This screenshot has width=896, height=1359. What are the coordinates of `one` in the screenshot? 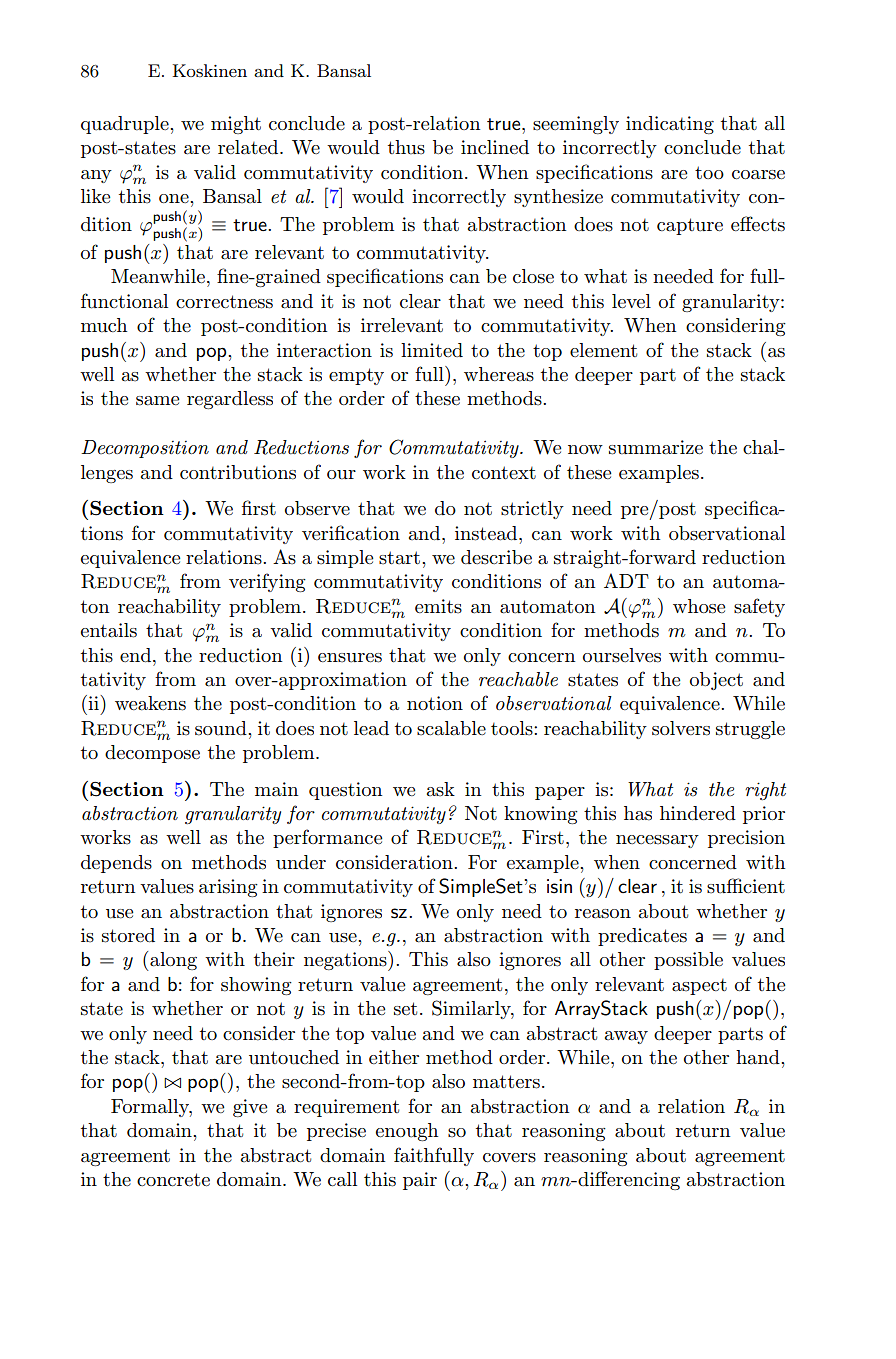 It's located at (175, 198).
